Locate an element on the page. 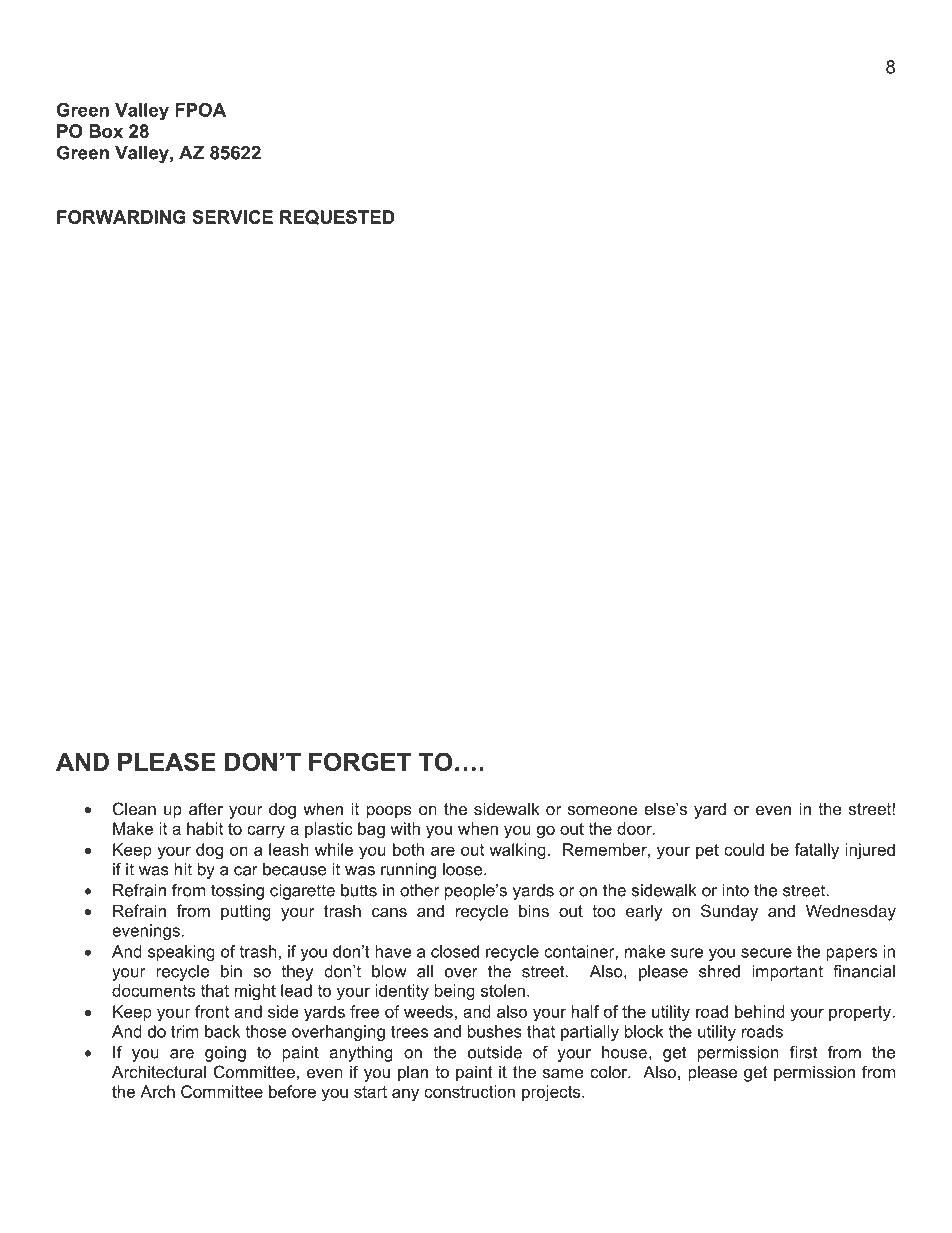  REQUESTED is located at coordinates (337, 217).
